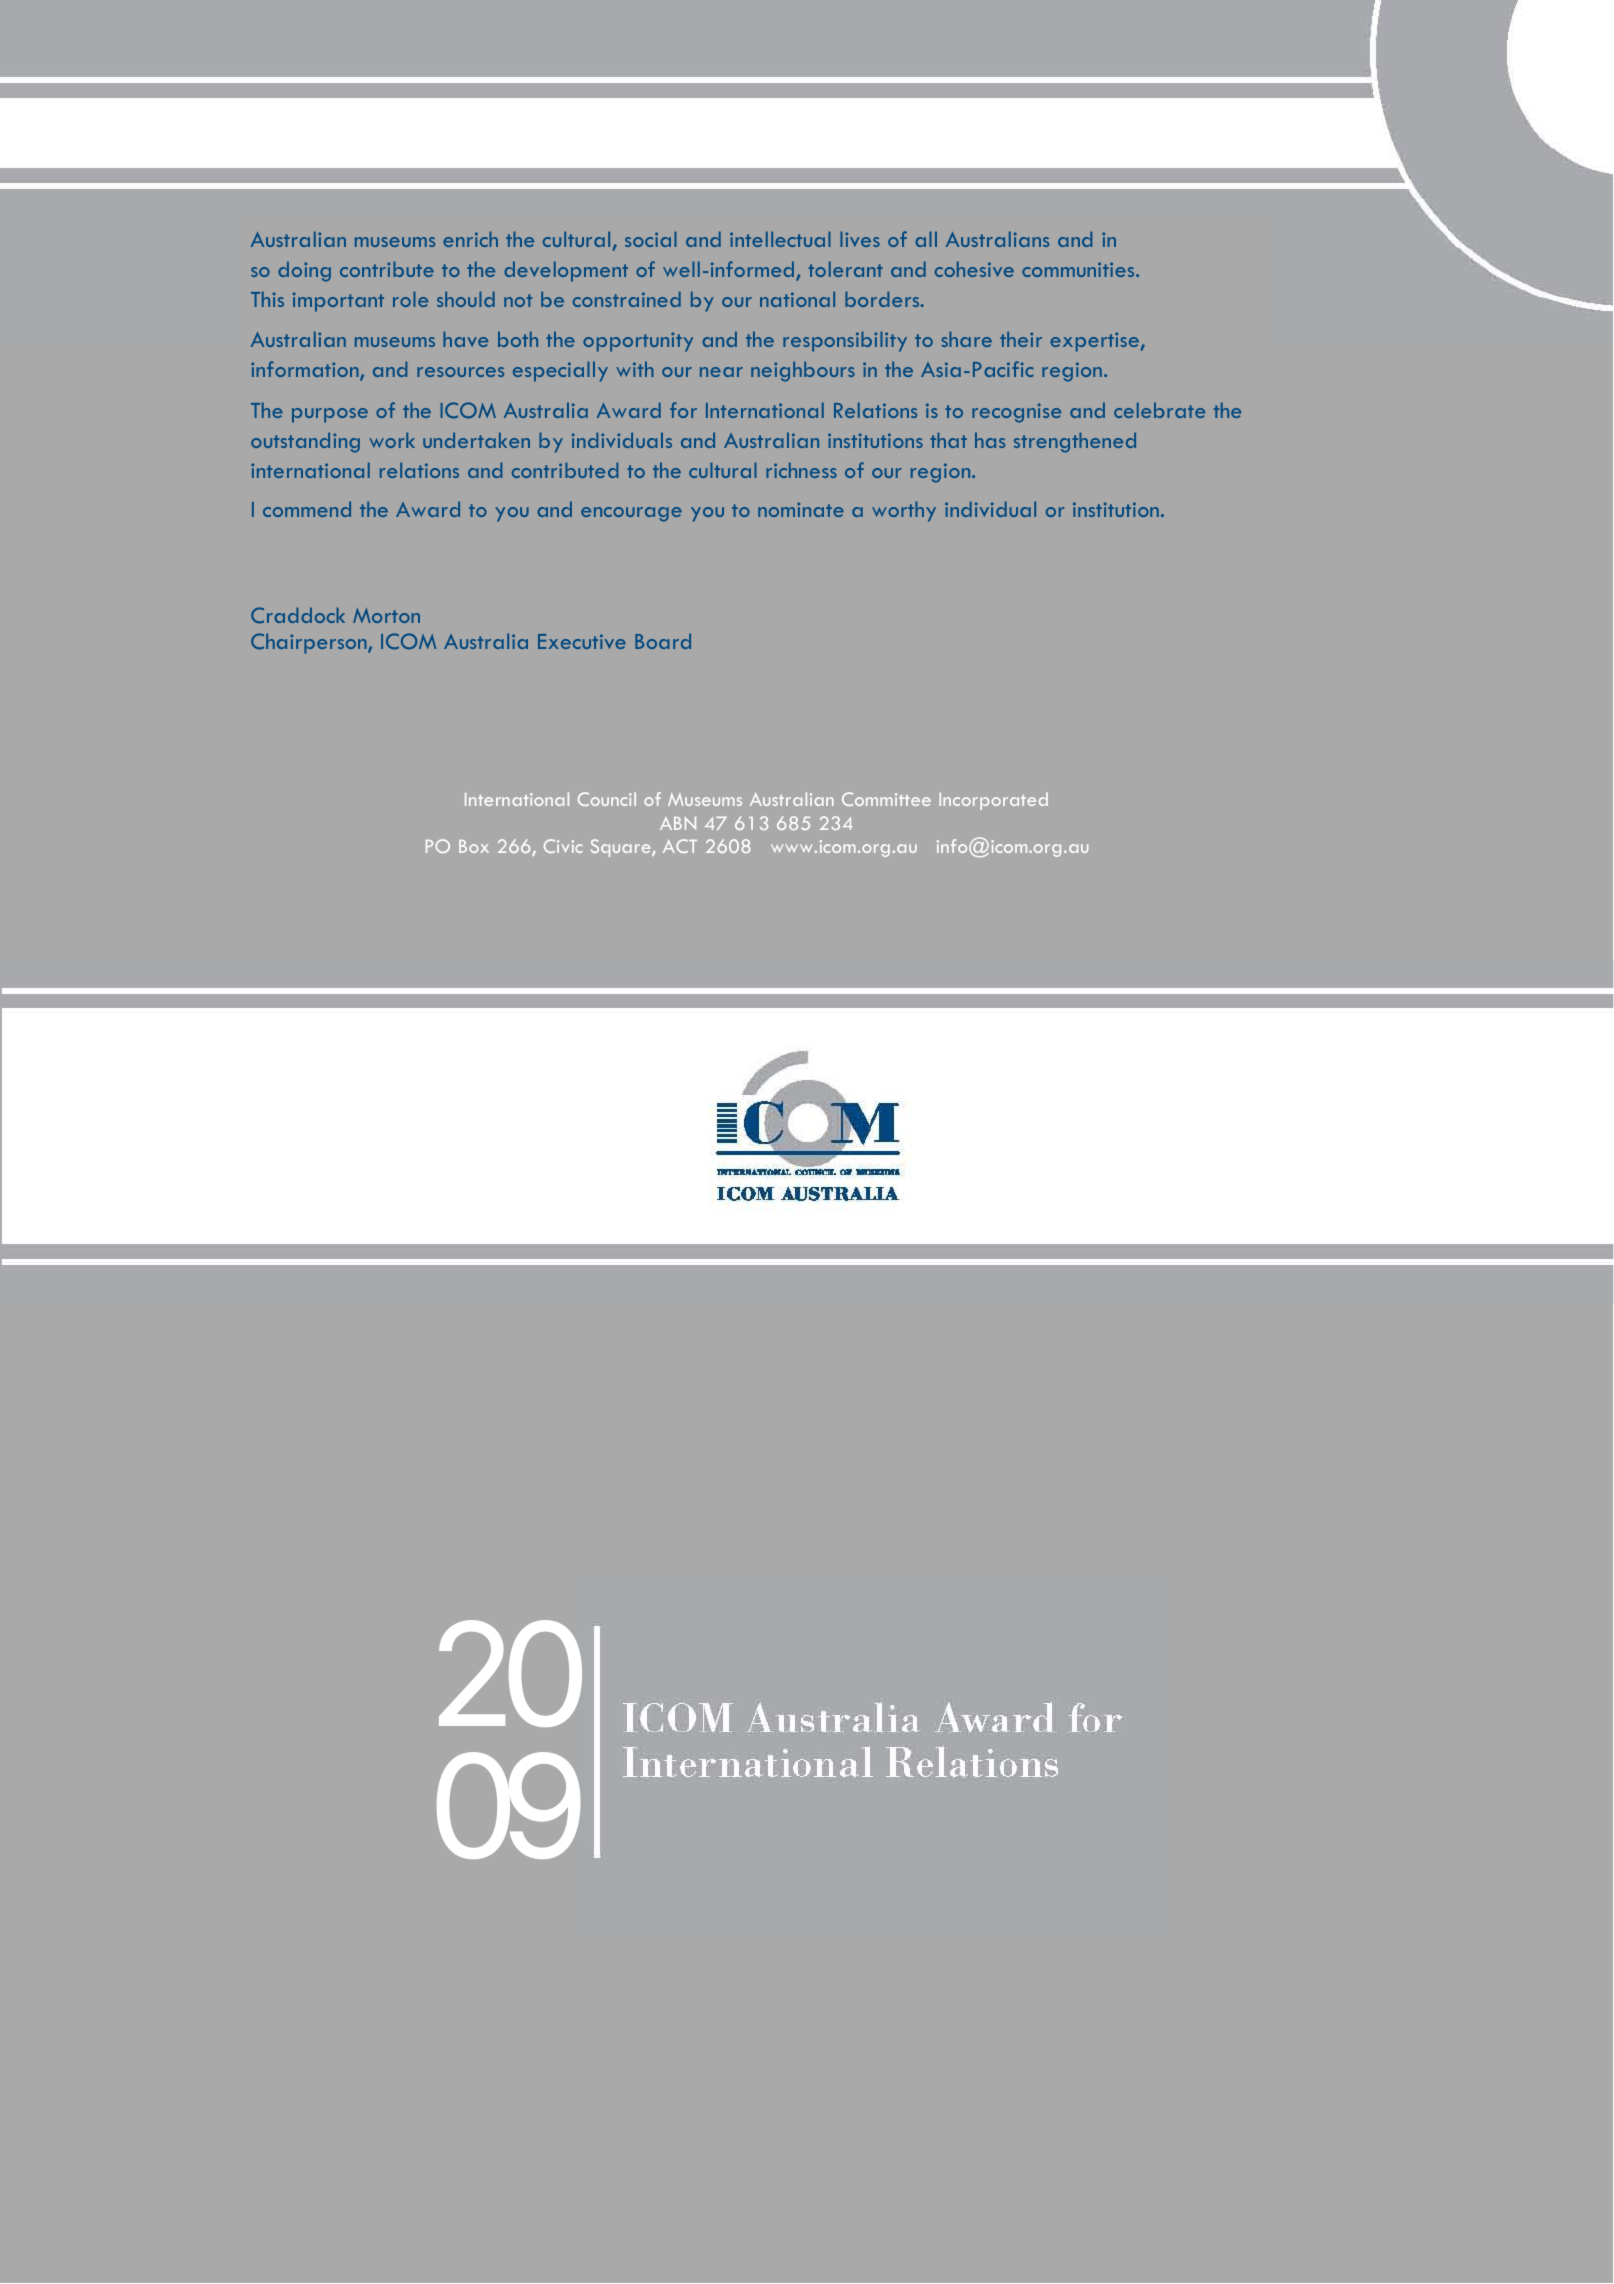  Describe the element at coordinates (904, 511) in the image. I see `worthy` at that location.
